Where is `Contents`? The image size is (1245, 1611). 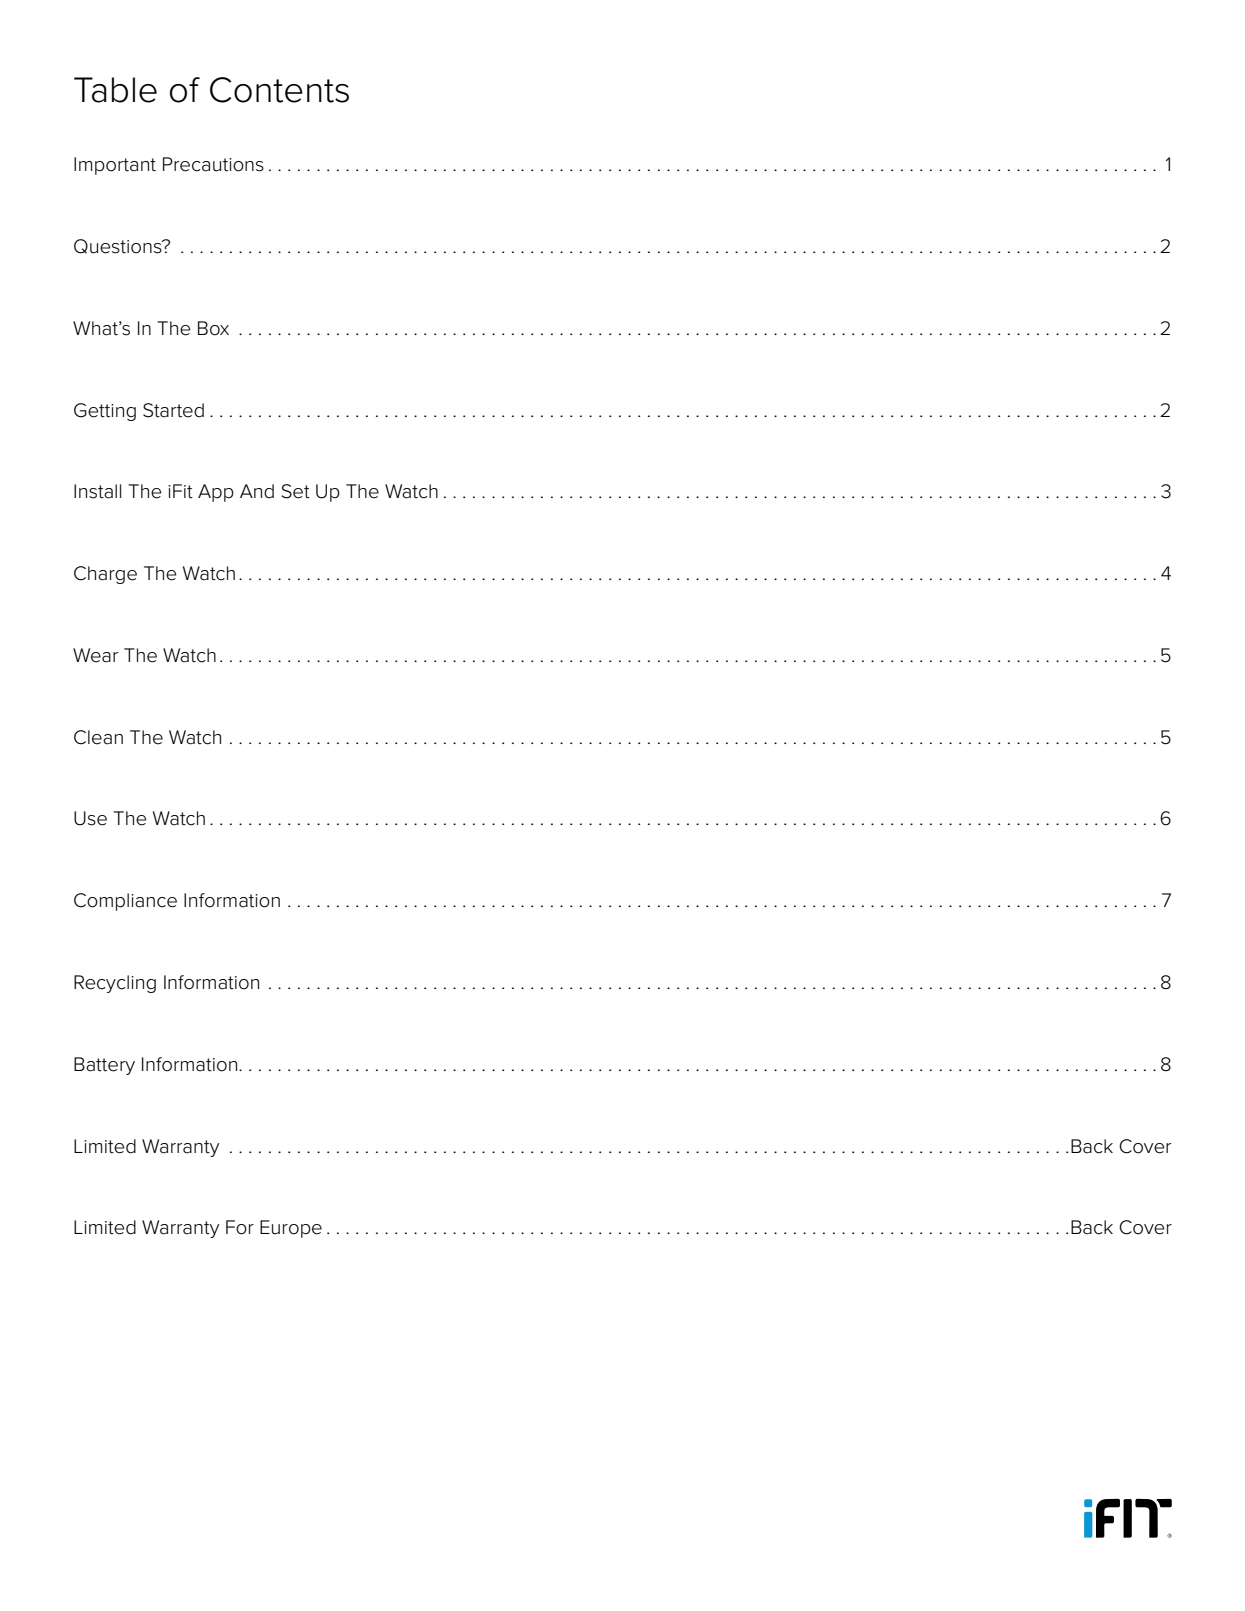
Contents is located at coordinates (279, 90).
